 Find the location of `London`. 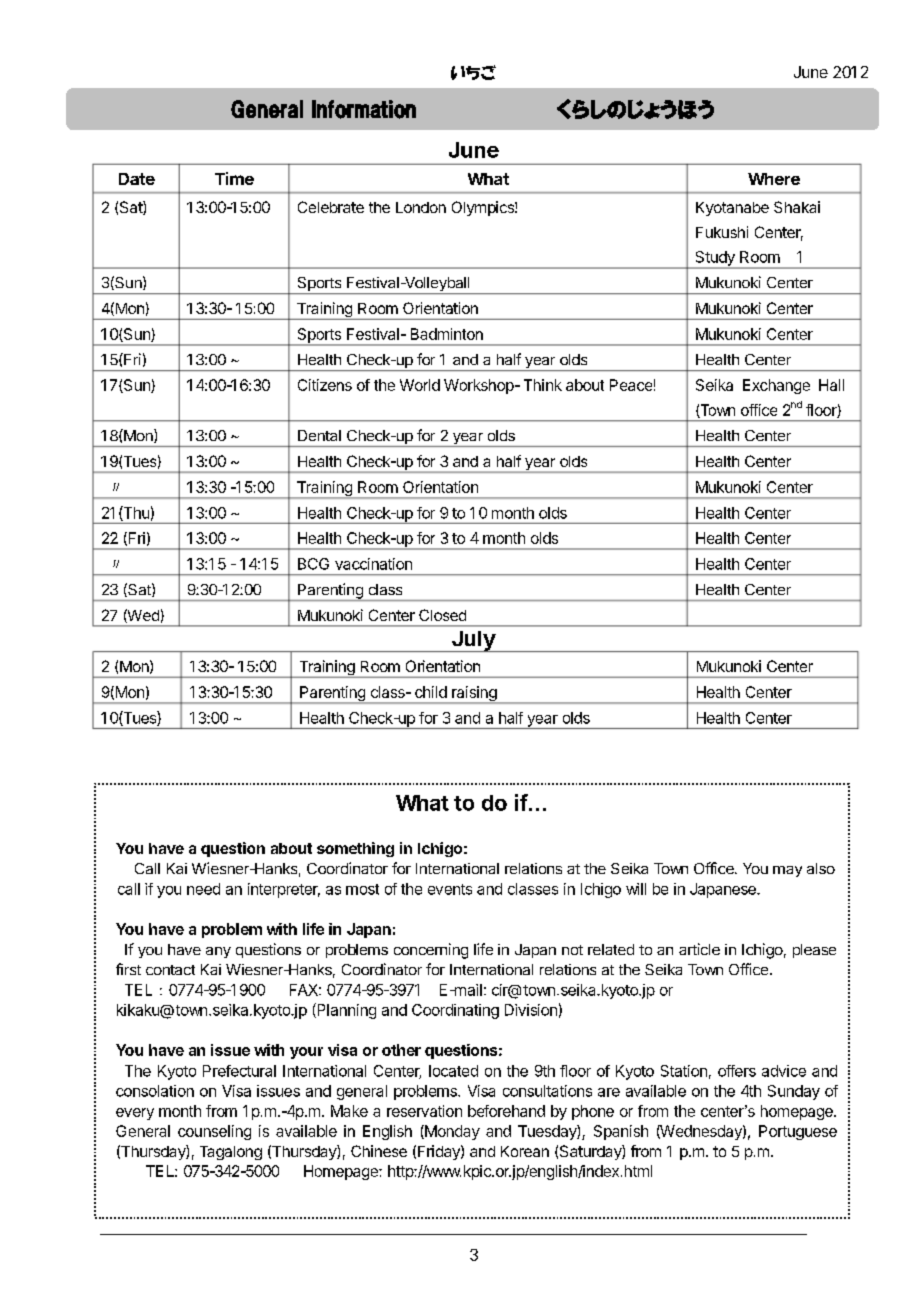

London is located at coordinates (421, 207).
